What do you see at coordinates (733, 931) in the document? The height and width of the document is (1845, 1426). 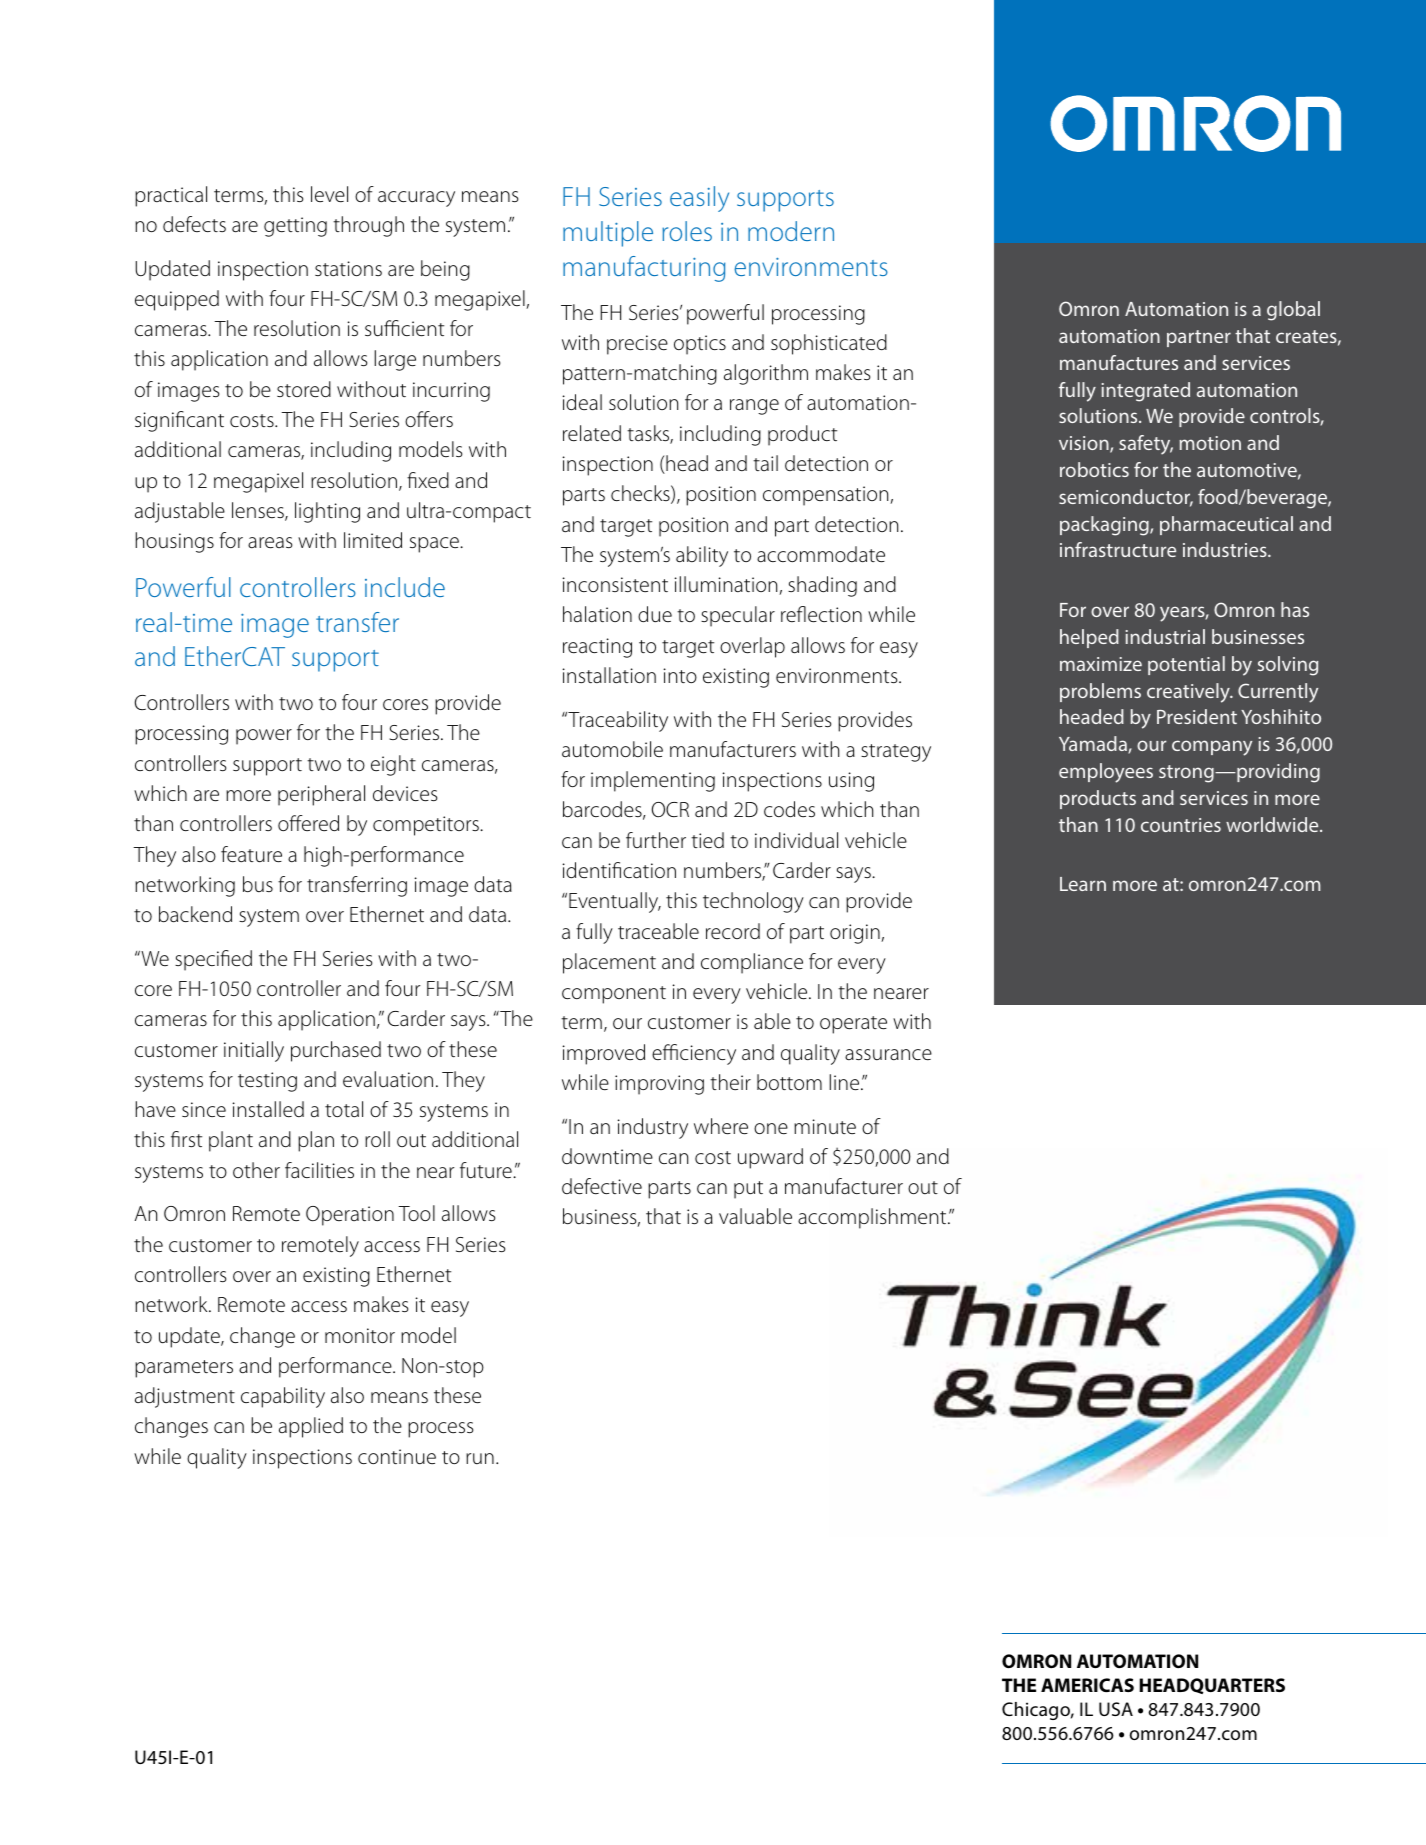 I see `record` at bounding box center [733, 931].
